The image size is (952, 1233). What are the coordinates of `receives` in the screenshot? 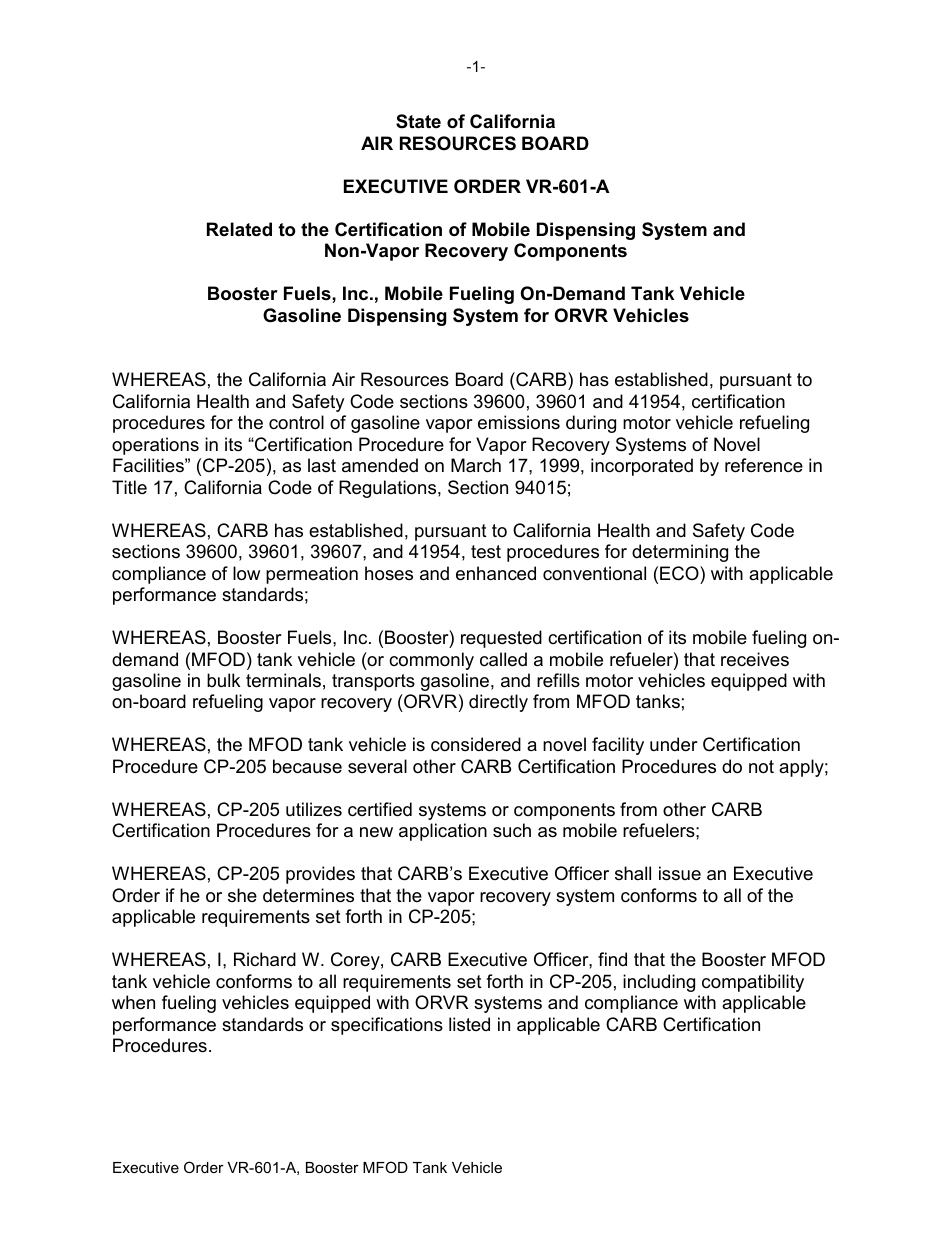 It's located at (755, 659).
